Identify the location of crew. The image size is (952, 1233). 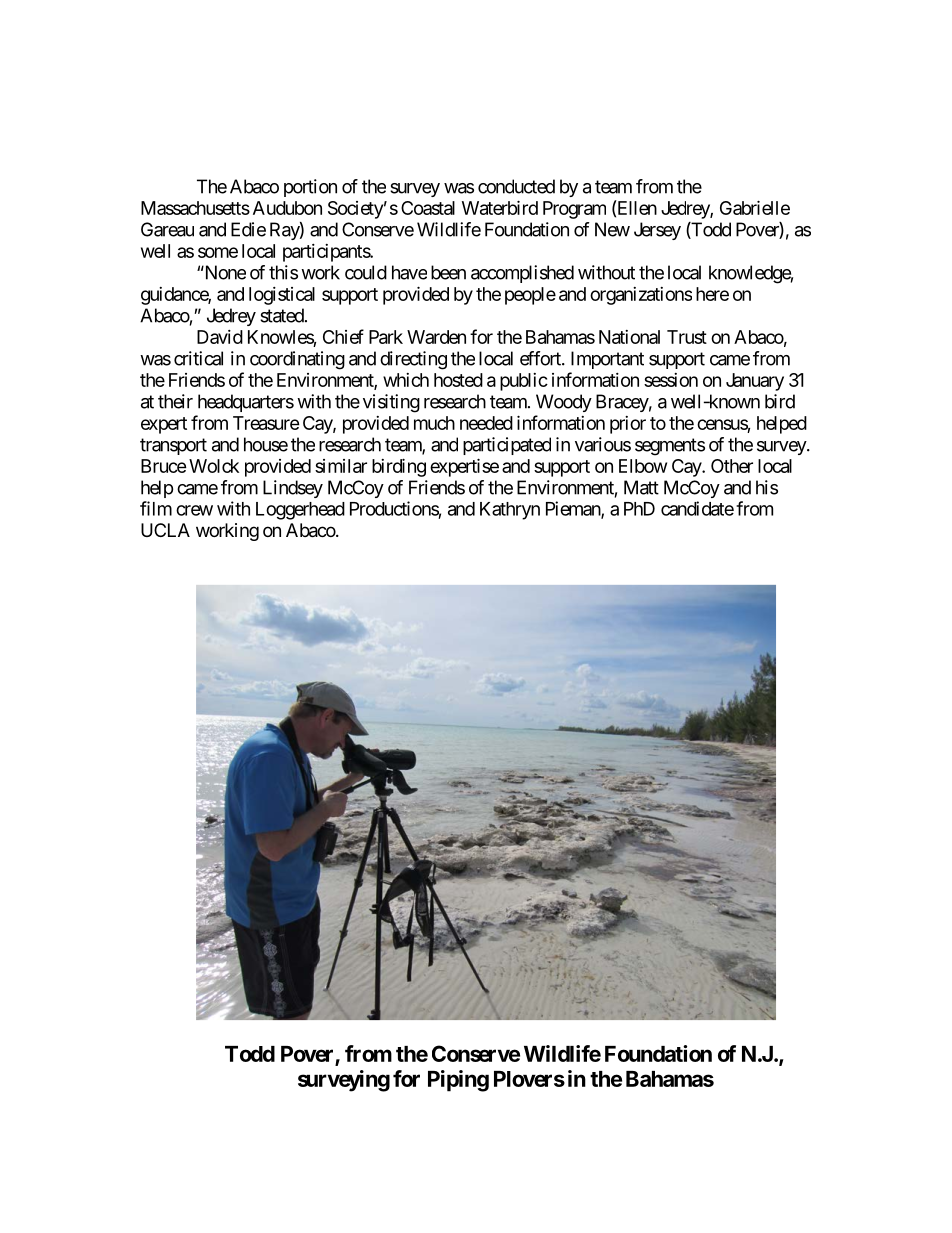
(194, 510).
